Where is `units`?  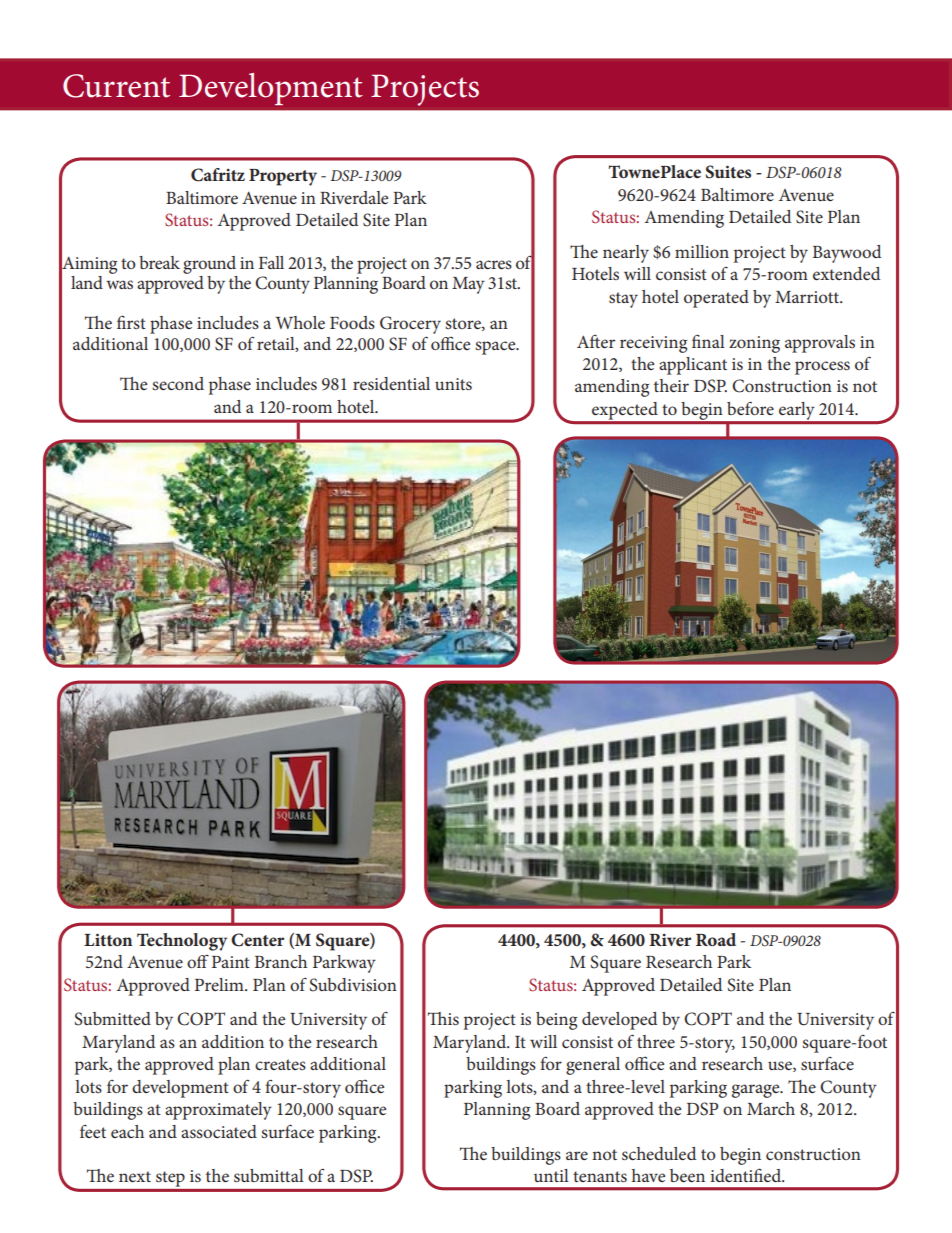 units is located at coordinates (453, 384).
